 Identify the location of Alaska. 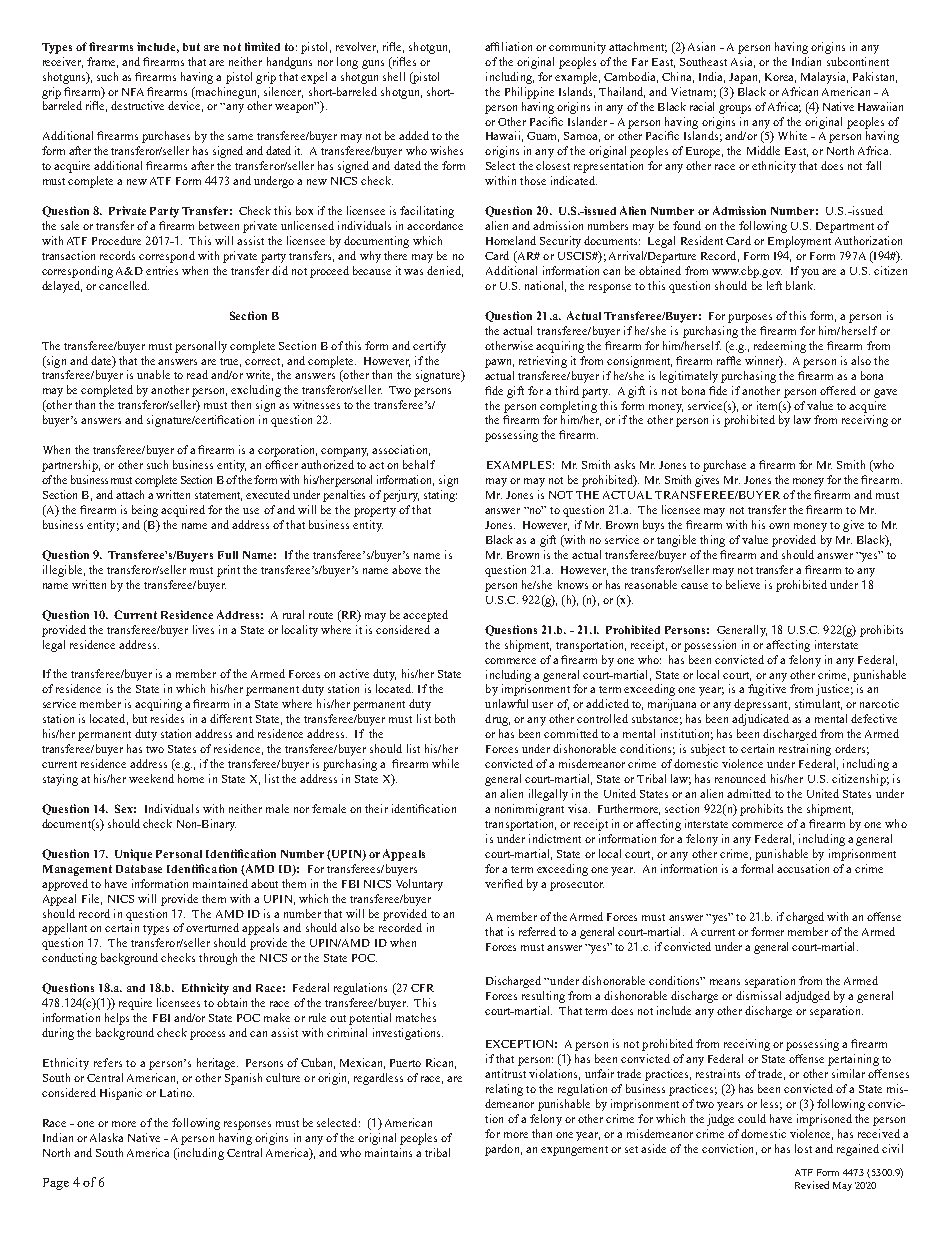
(106, 1137).
